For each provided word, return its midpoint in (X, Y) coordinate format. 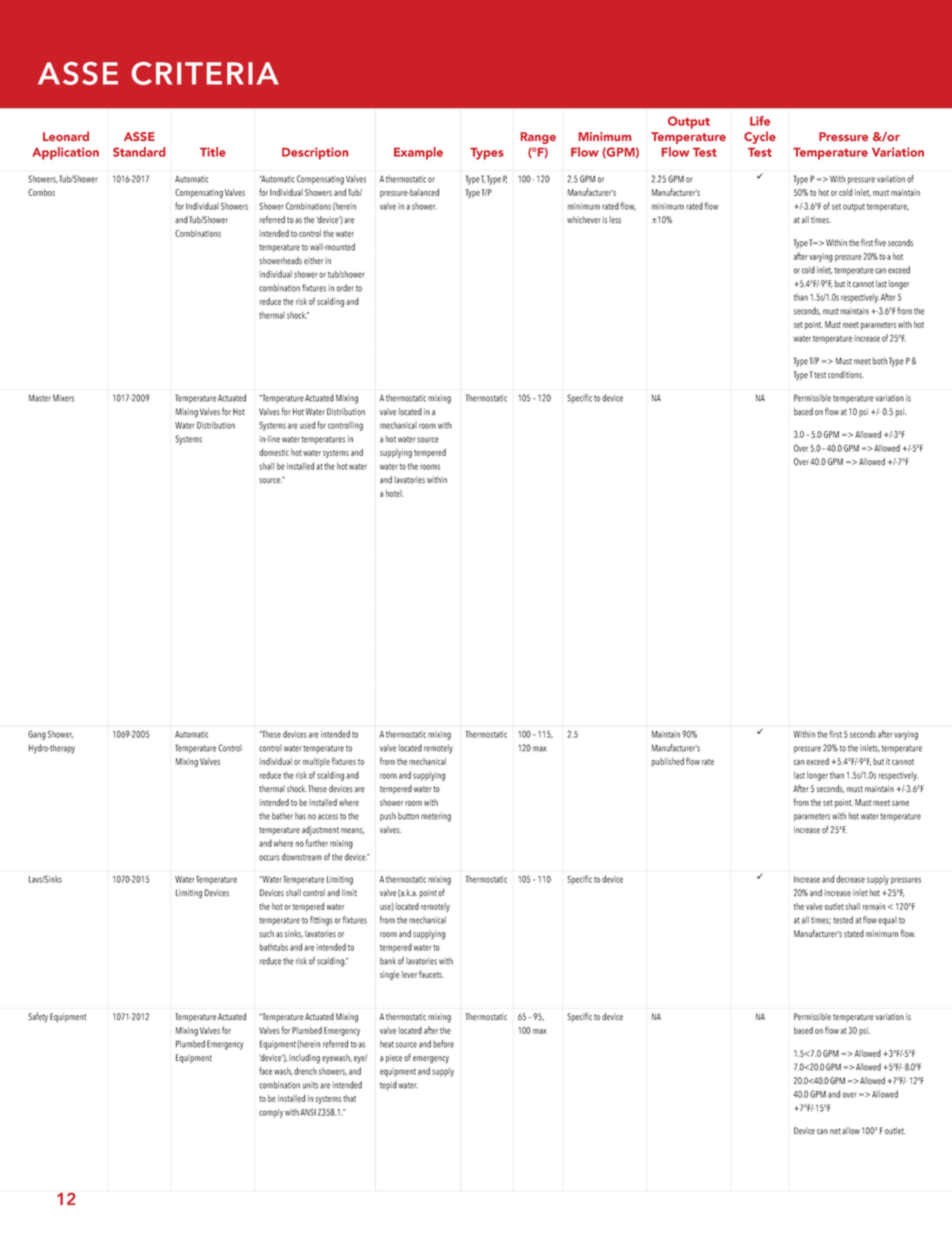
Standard (139, 152)
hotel (395, 493)
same (900, 803)
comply (271, 1113)
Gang (37, 735)
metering (436, 817)
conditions (846, 375)
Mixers (63, 398)
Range (538, 138)
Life (760, 121)
